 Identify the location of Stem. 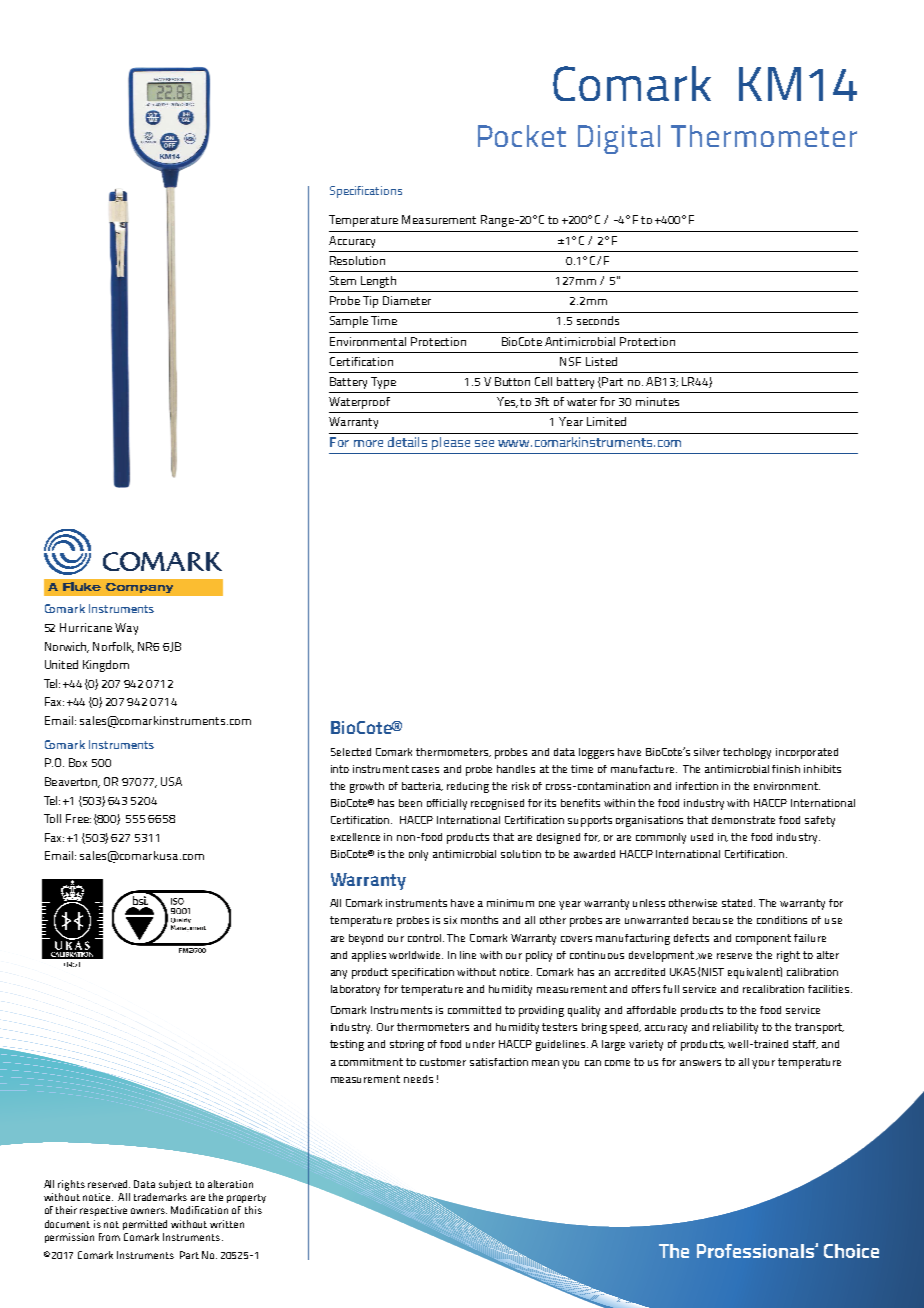
(343, 280).
